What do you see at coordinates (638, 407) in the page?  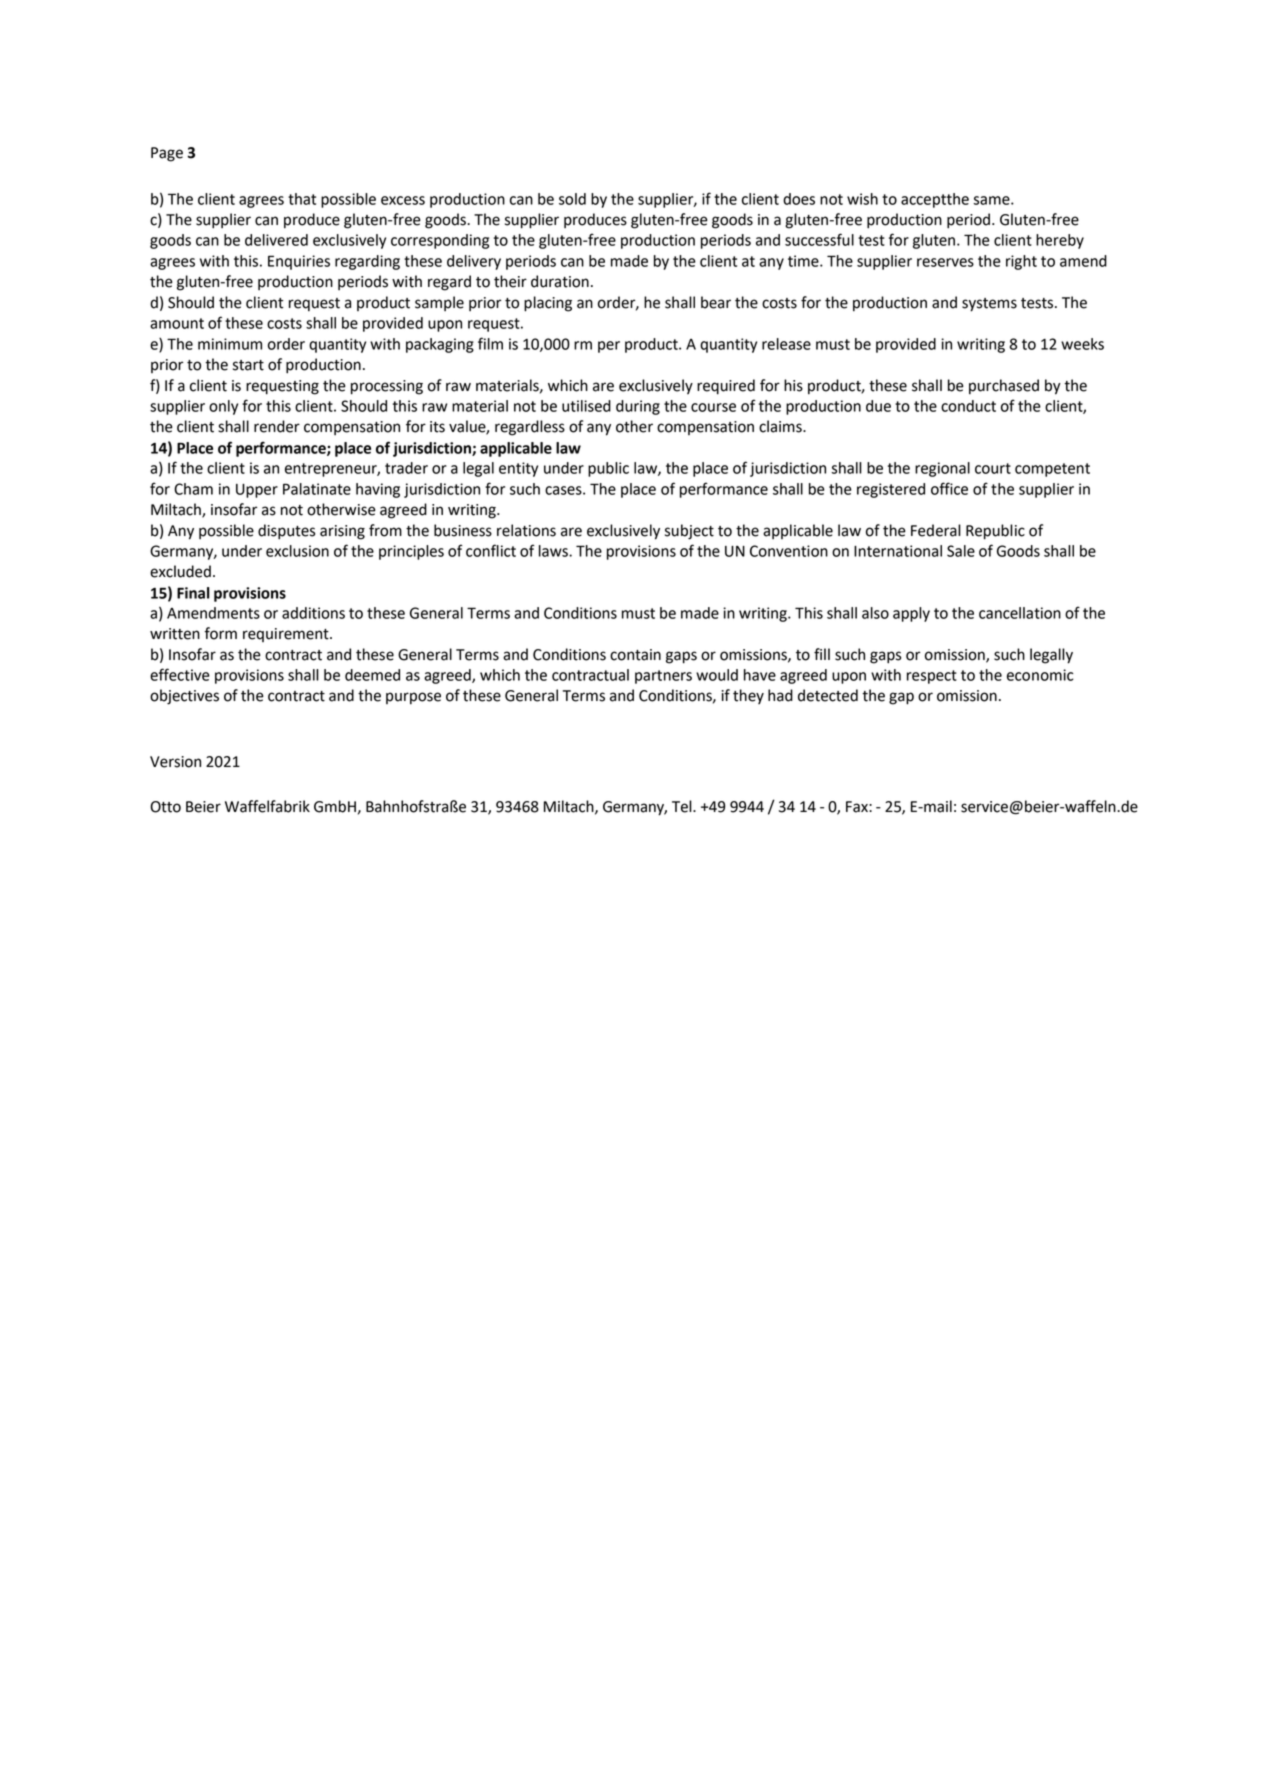 I see `during` at bounding box center [638, 407].
